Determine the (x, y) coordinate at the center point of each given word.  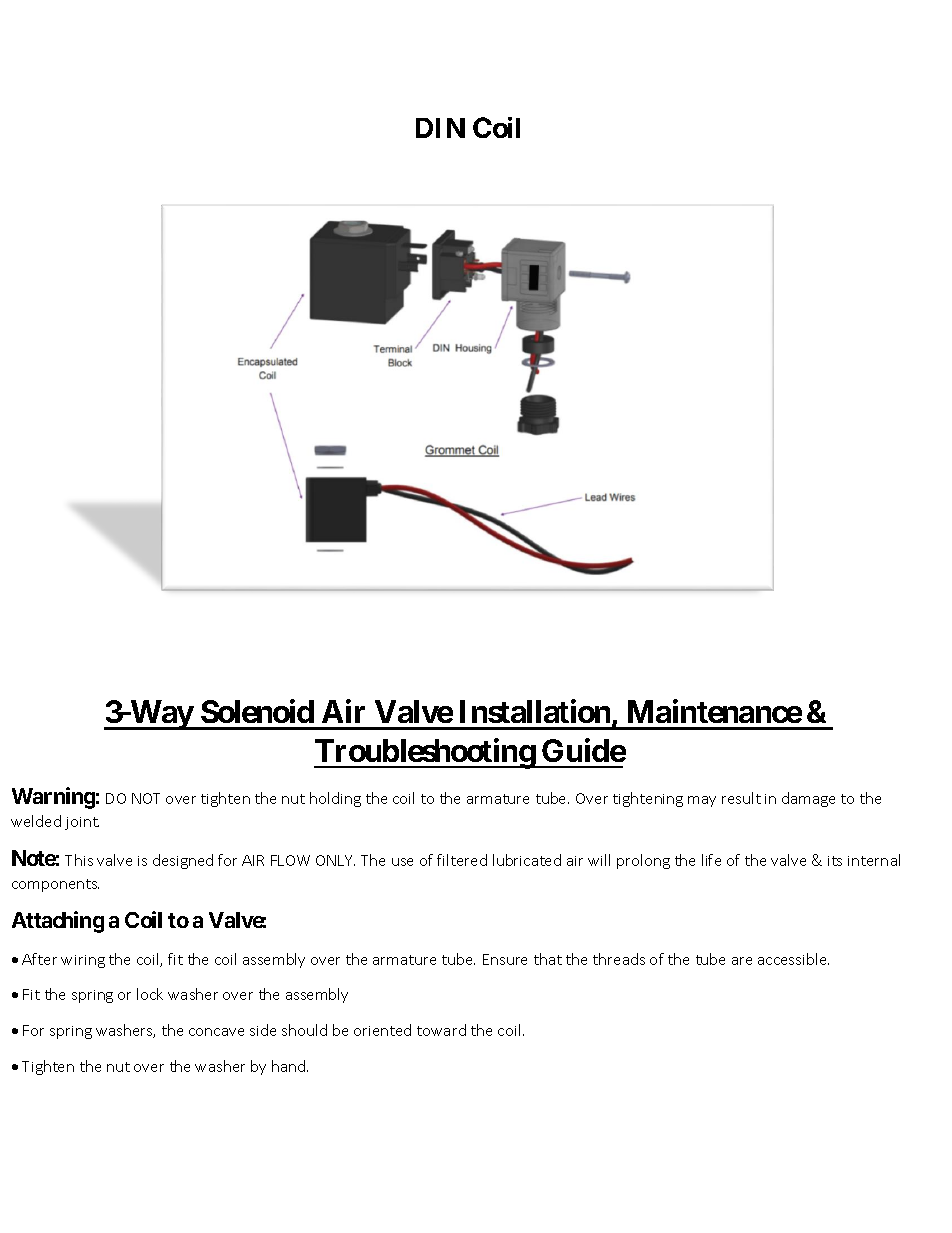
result (741, 798)
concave (216, 1032)
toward (441, 1030)
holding (335, 799)
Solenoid (257, 711)
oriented (382, 1030)
